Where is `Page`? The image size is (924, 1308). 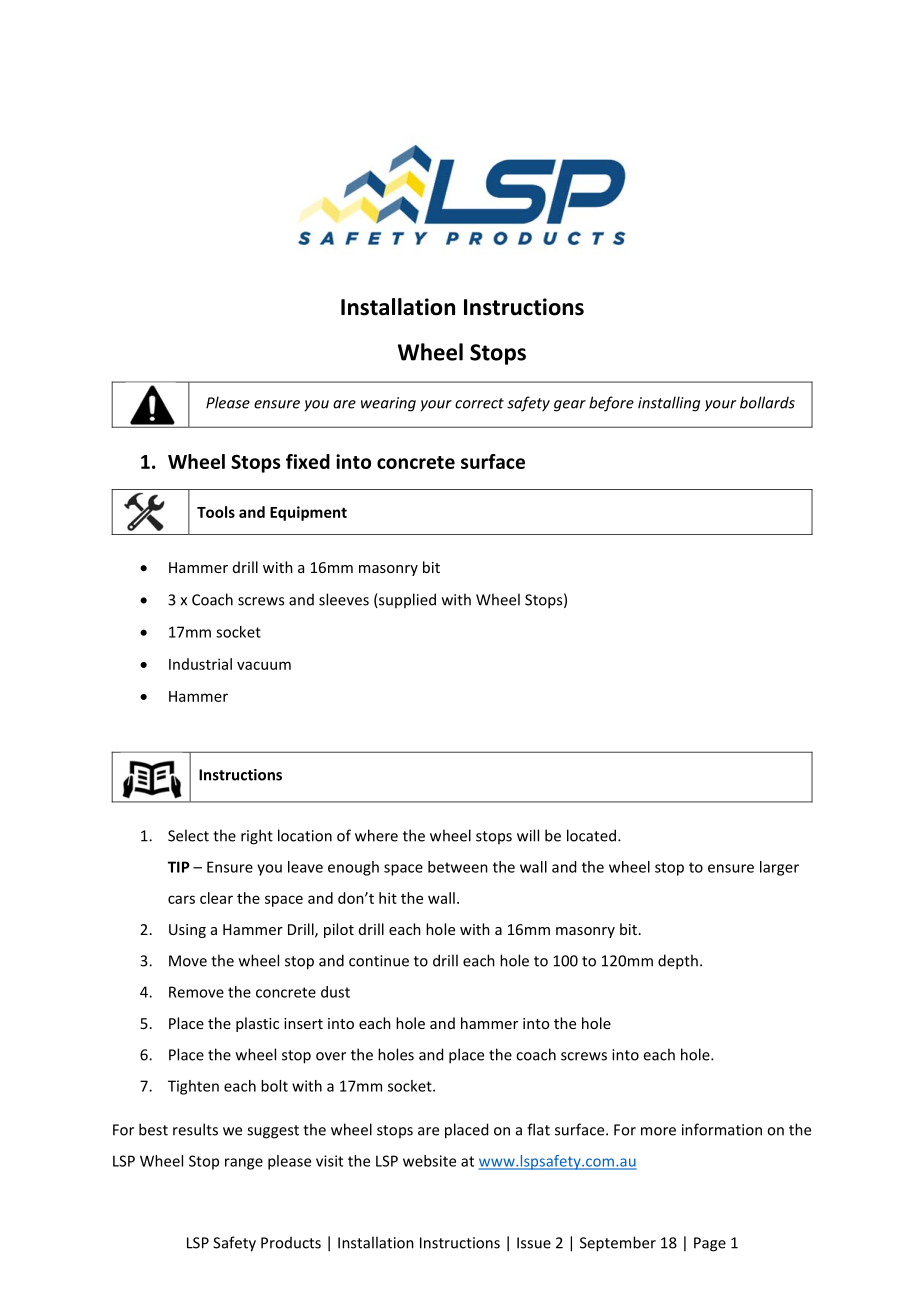
Page is located at coordinates (710, 1244).
